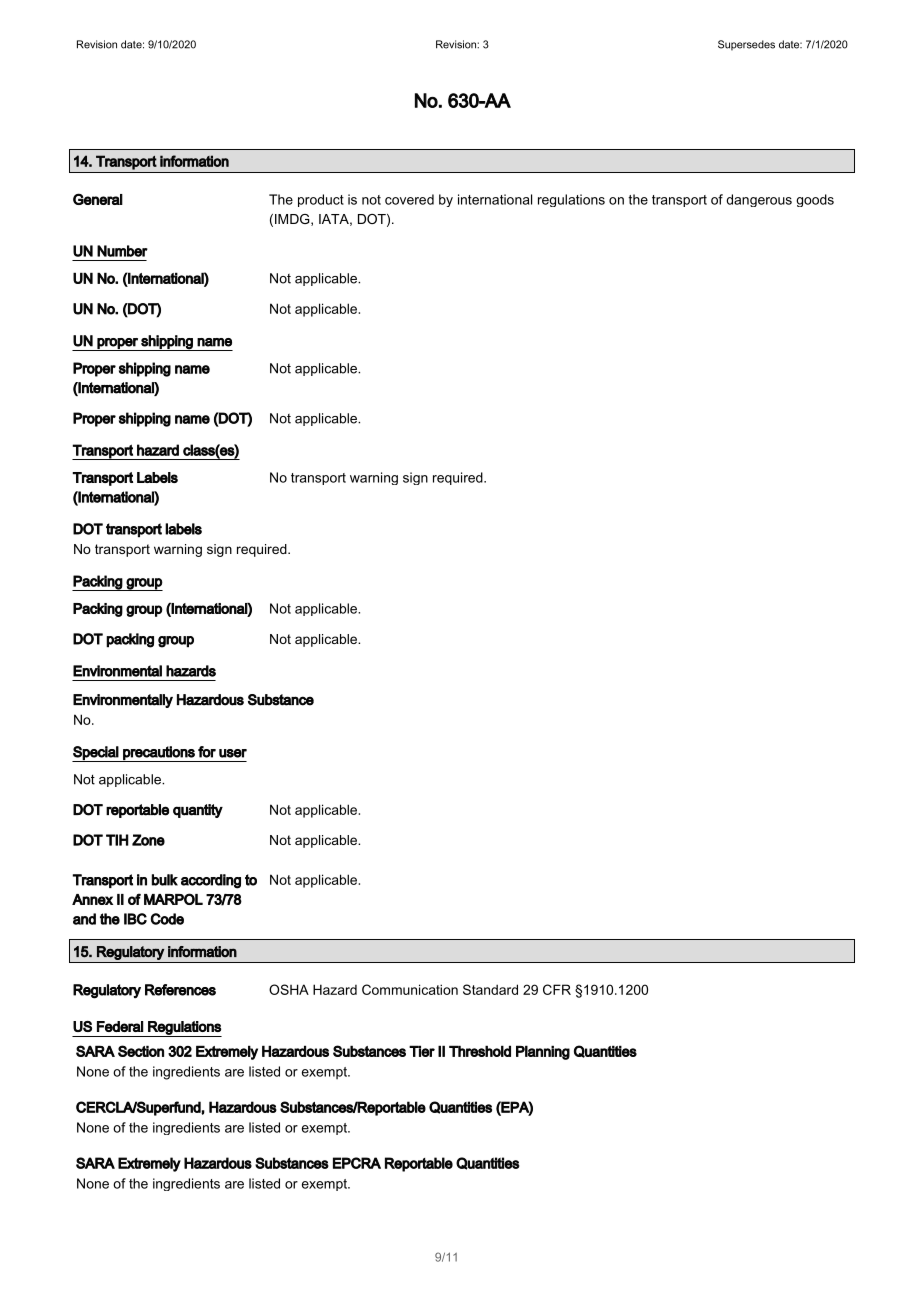 This screenshot has width=924, height=1308. What do you see at coordinates (159, 754) in the screenshot?
I see `precautions` at bounding box center [159, 754].
